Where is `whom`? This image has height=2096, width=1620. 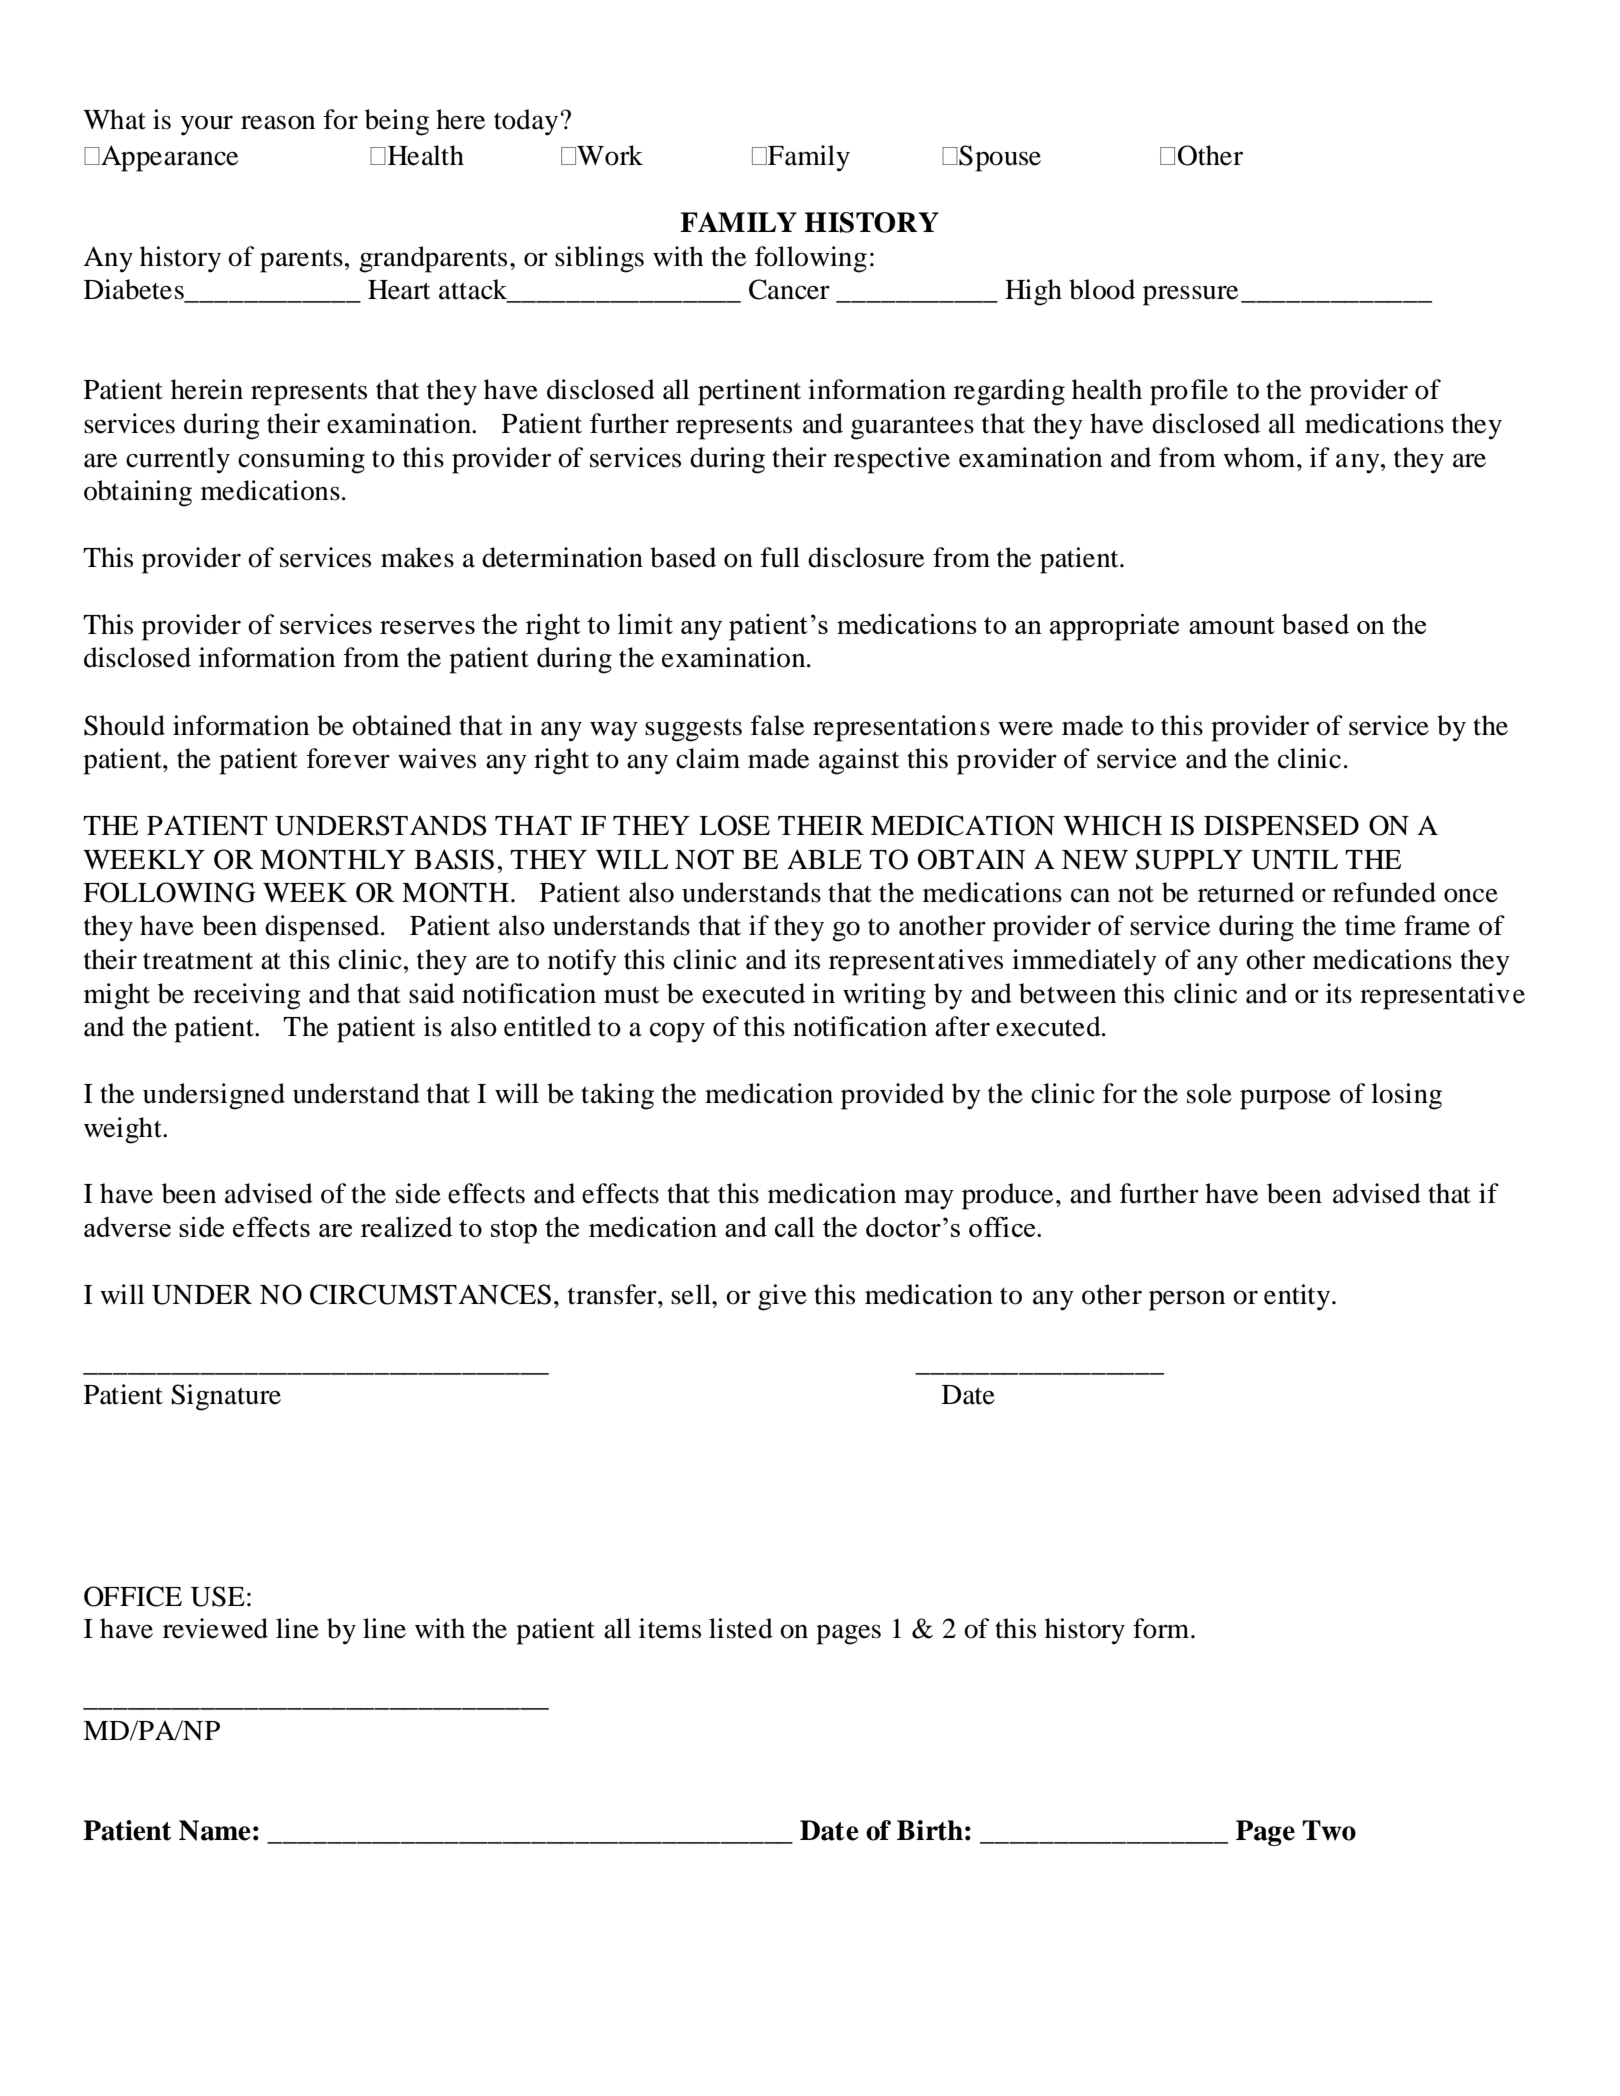 whom is located at coordinates (1260, 457).
